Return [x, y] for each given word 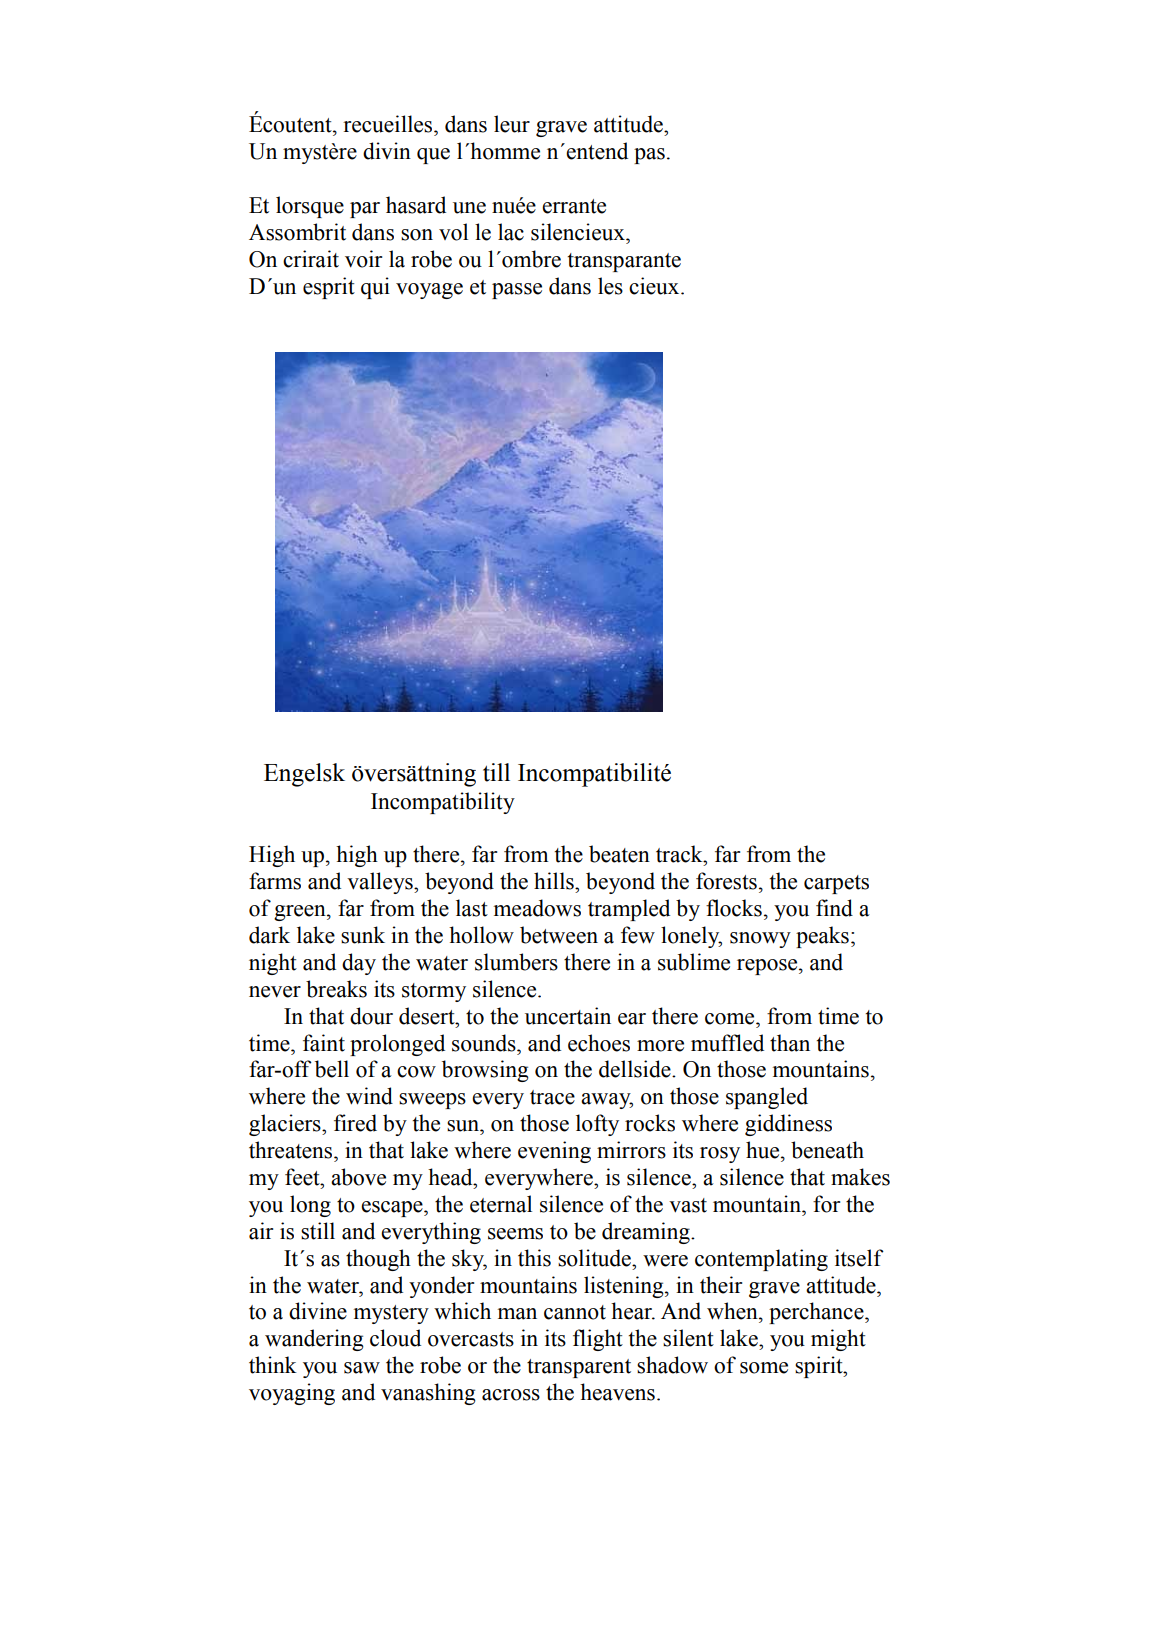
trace [552, 1097]
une [469, 208]
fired [355, 1123]
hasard [416, 205]
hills [555, 881]
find [834, 908]
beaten [619, 854]
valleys [381, 883]
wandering [314, 1340]
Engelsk [304, 775]
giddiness [788, 1125]
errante [574, 206]
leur [512, 124]
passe [517, 291]
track [680, 854]
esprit [329, 288]
